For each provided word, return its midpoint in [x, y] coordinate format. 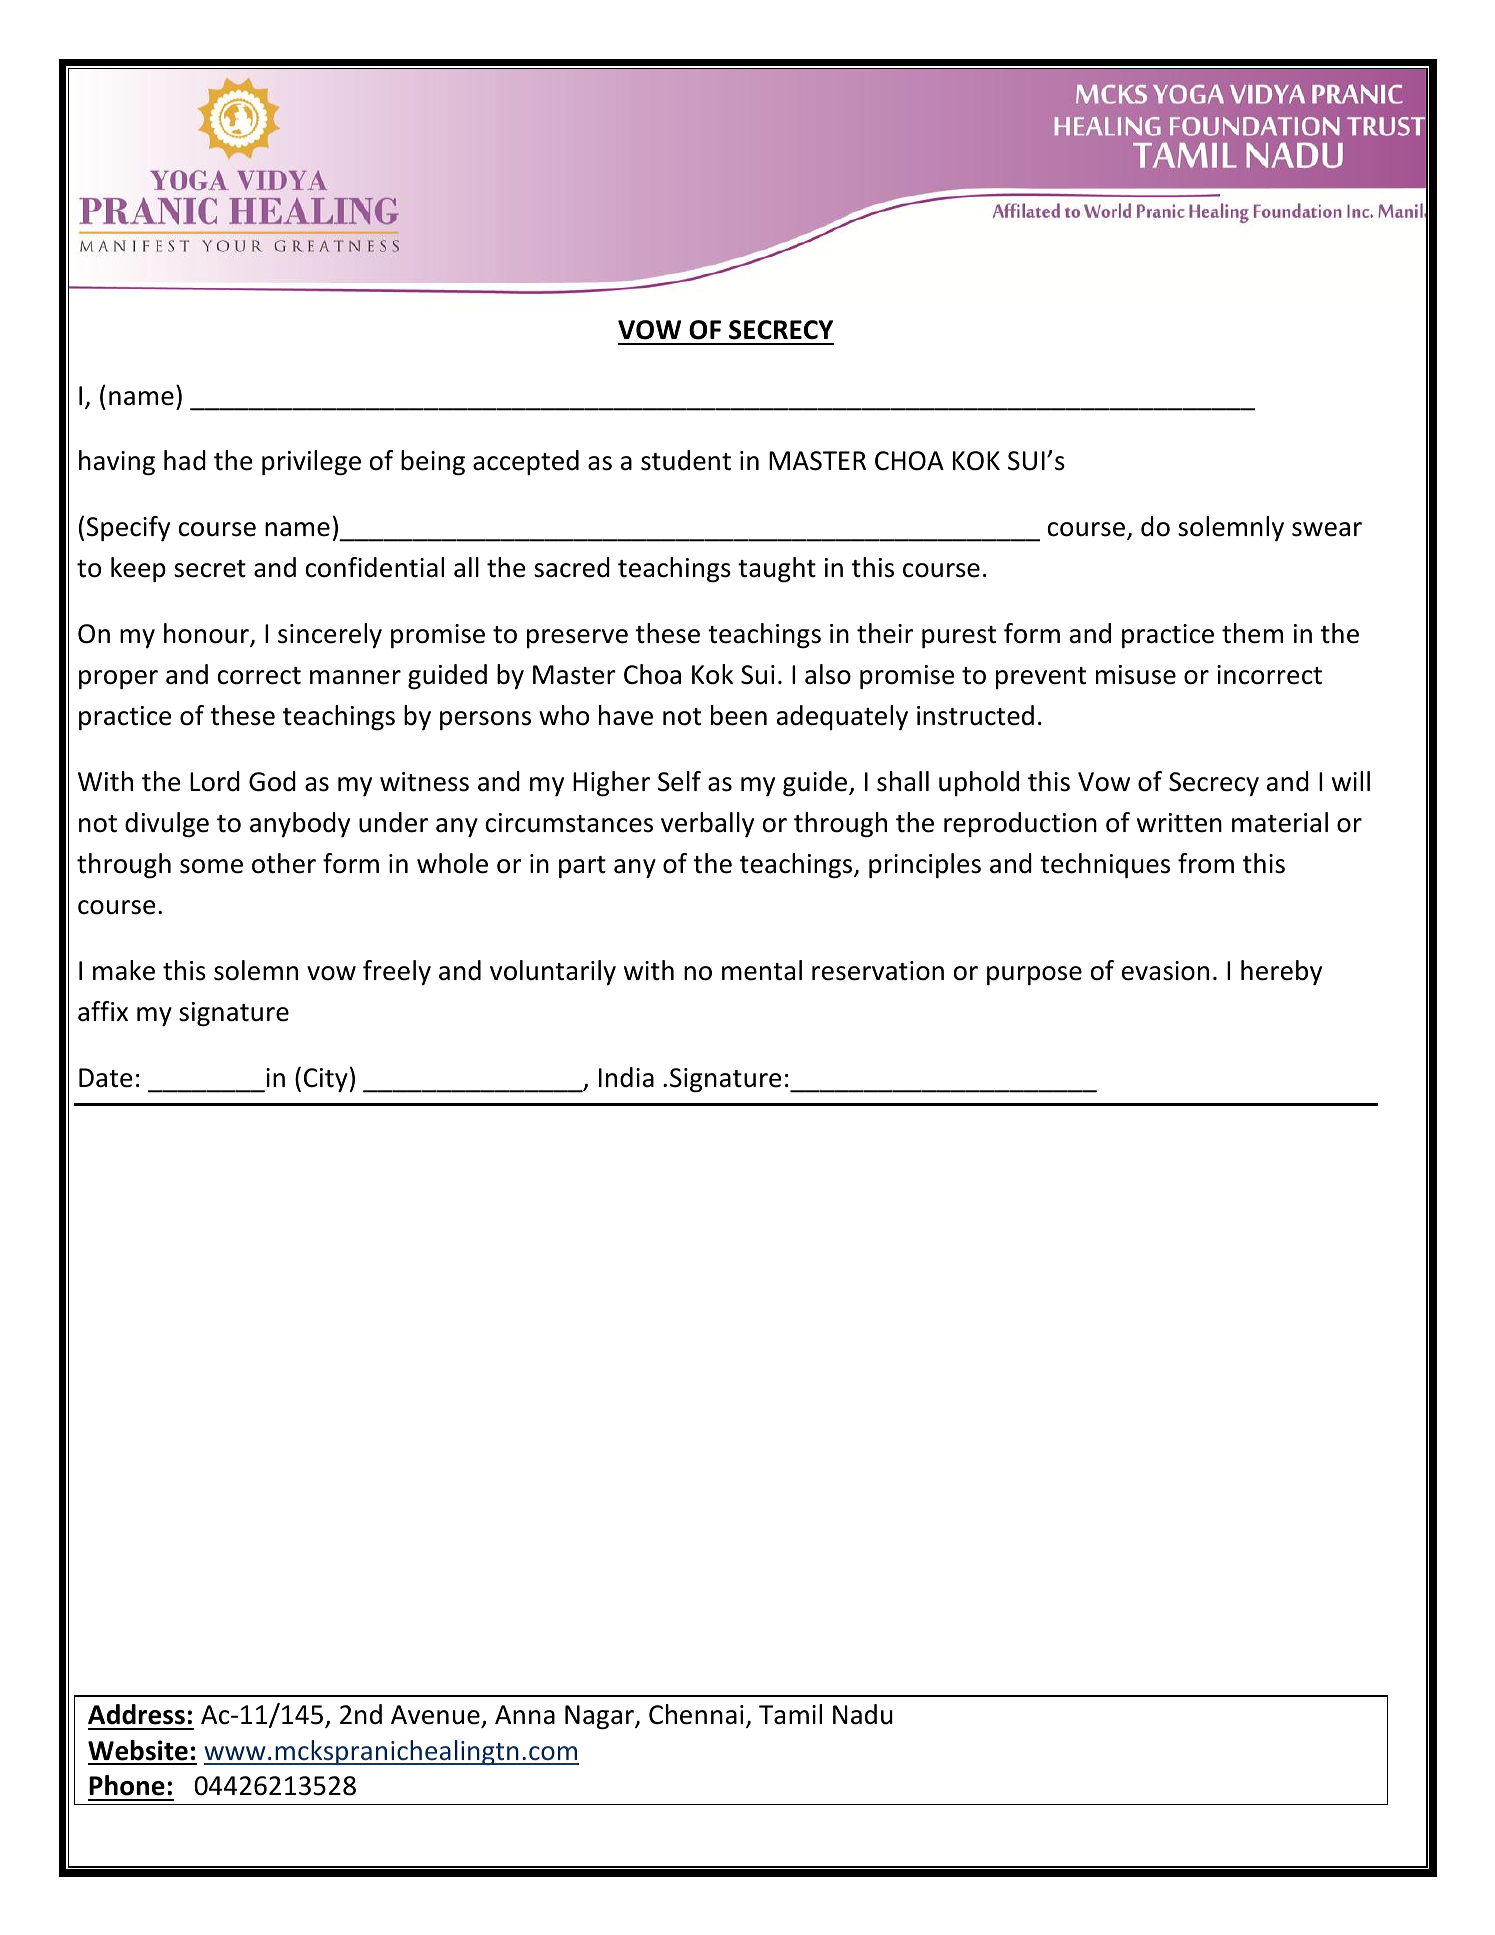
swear [1327, 529]
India [626, 1077]
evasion [1165, 971]
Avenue [435, 1715]
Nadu [863, 1714]
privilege [311, 463]
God [272, 781]
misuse [1136, 675]
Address [136, 1714]
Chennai [696, 1714]
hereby [1281, 973]
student [686, 460]
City [326, 1080]
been [739, 715]
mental [762, 970]
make [124, 970]
